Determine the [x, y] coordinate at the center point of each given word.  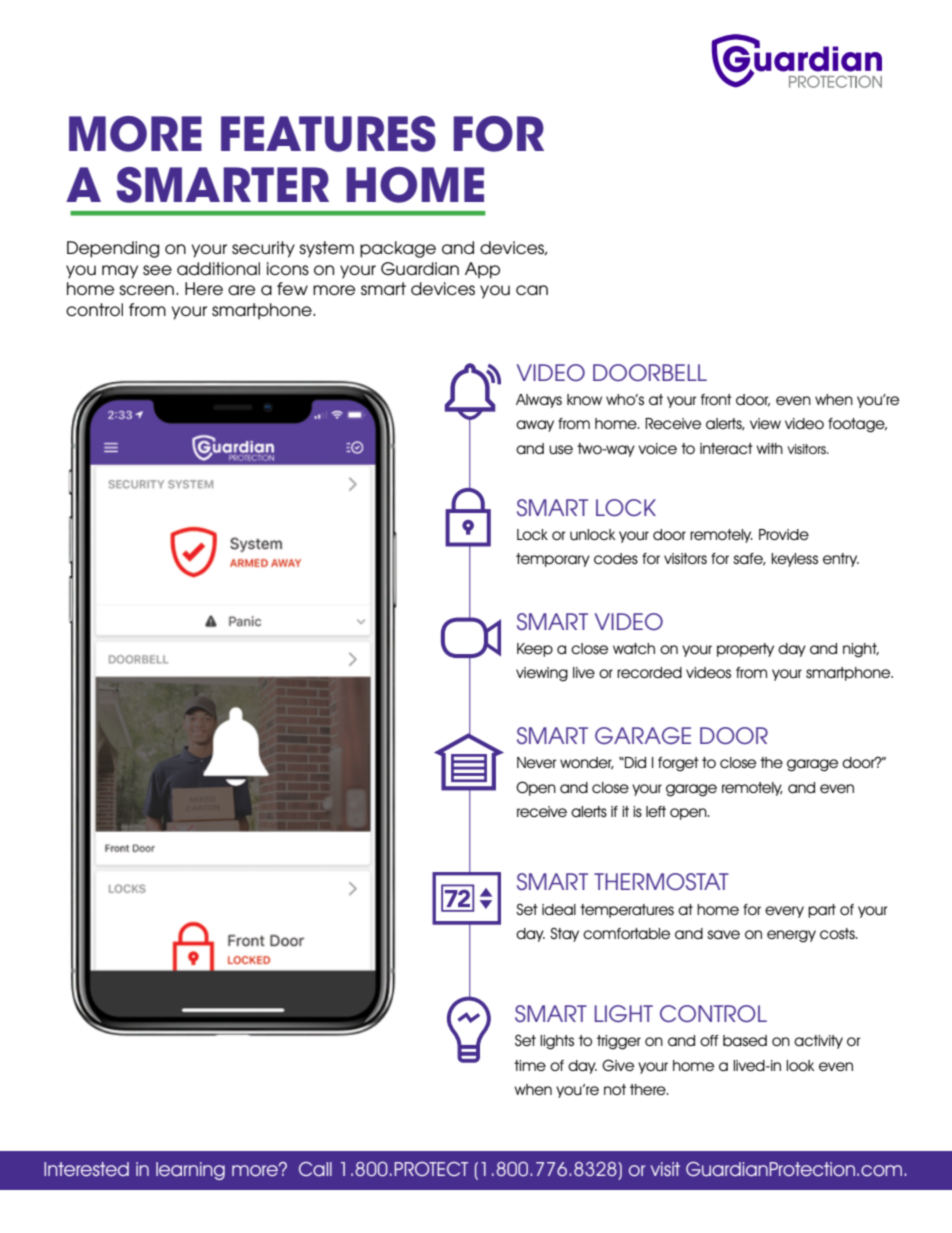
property [745, 650]
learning [190, 1171]
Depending [113, 249]
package [398, 249]
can [532, 290]
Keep [535, 650]
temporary [553, 560]
